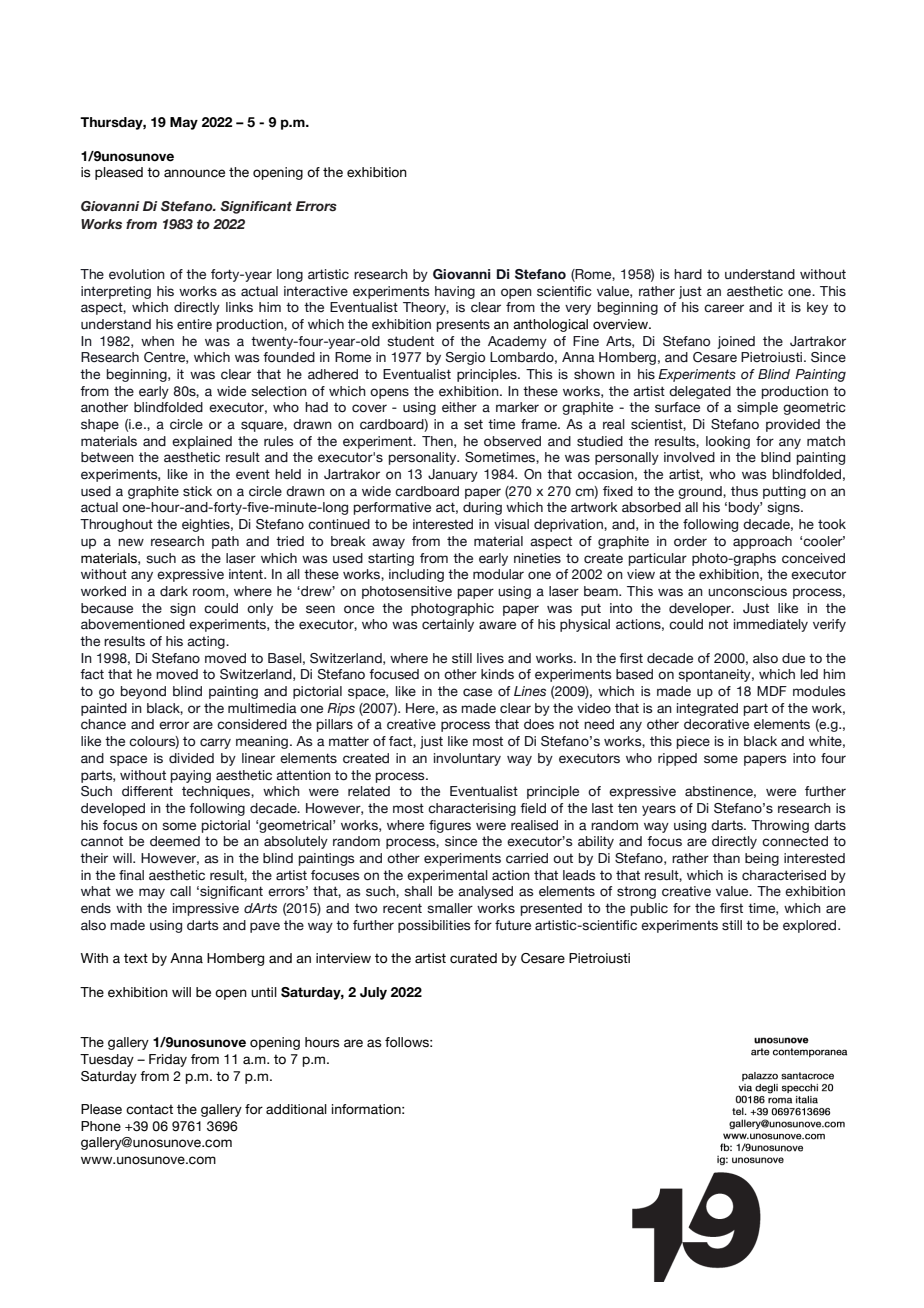 This screenshot has height=1308, width=924. Describe the element at coordinates (688, 274) in the screenshot. I see `hard` at that location.
